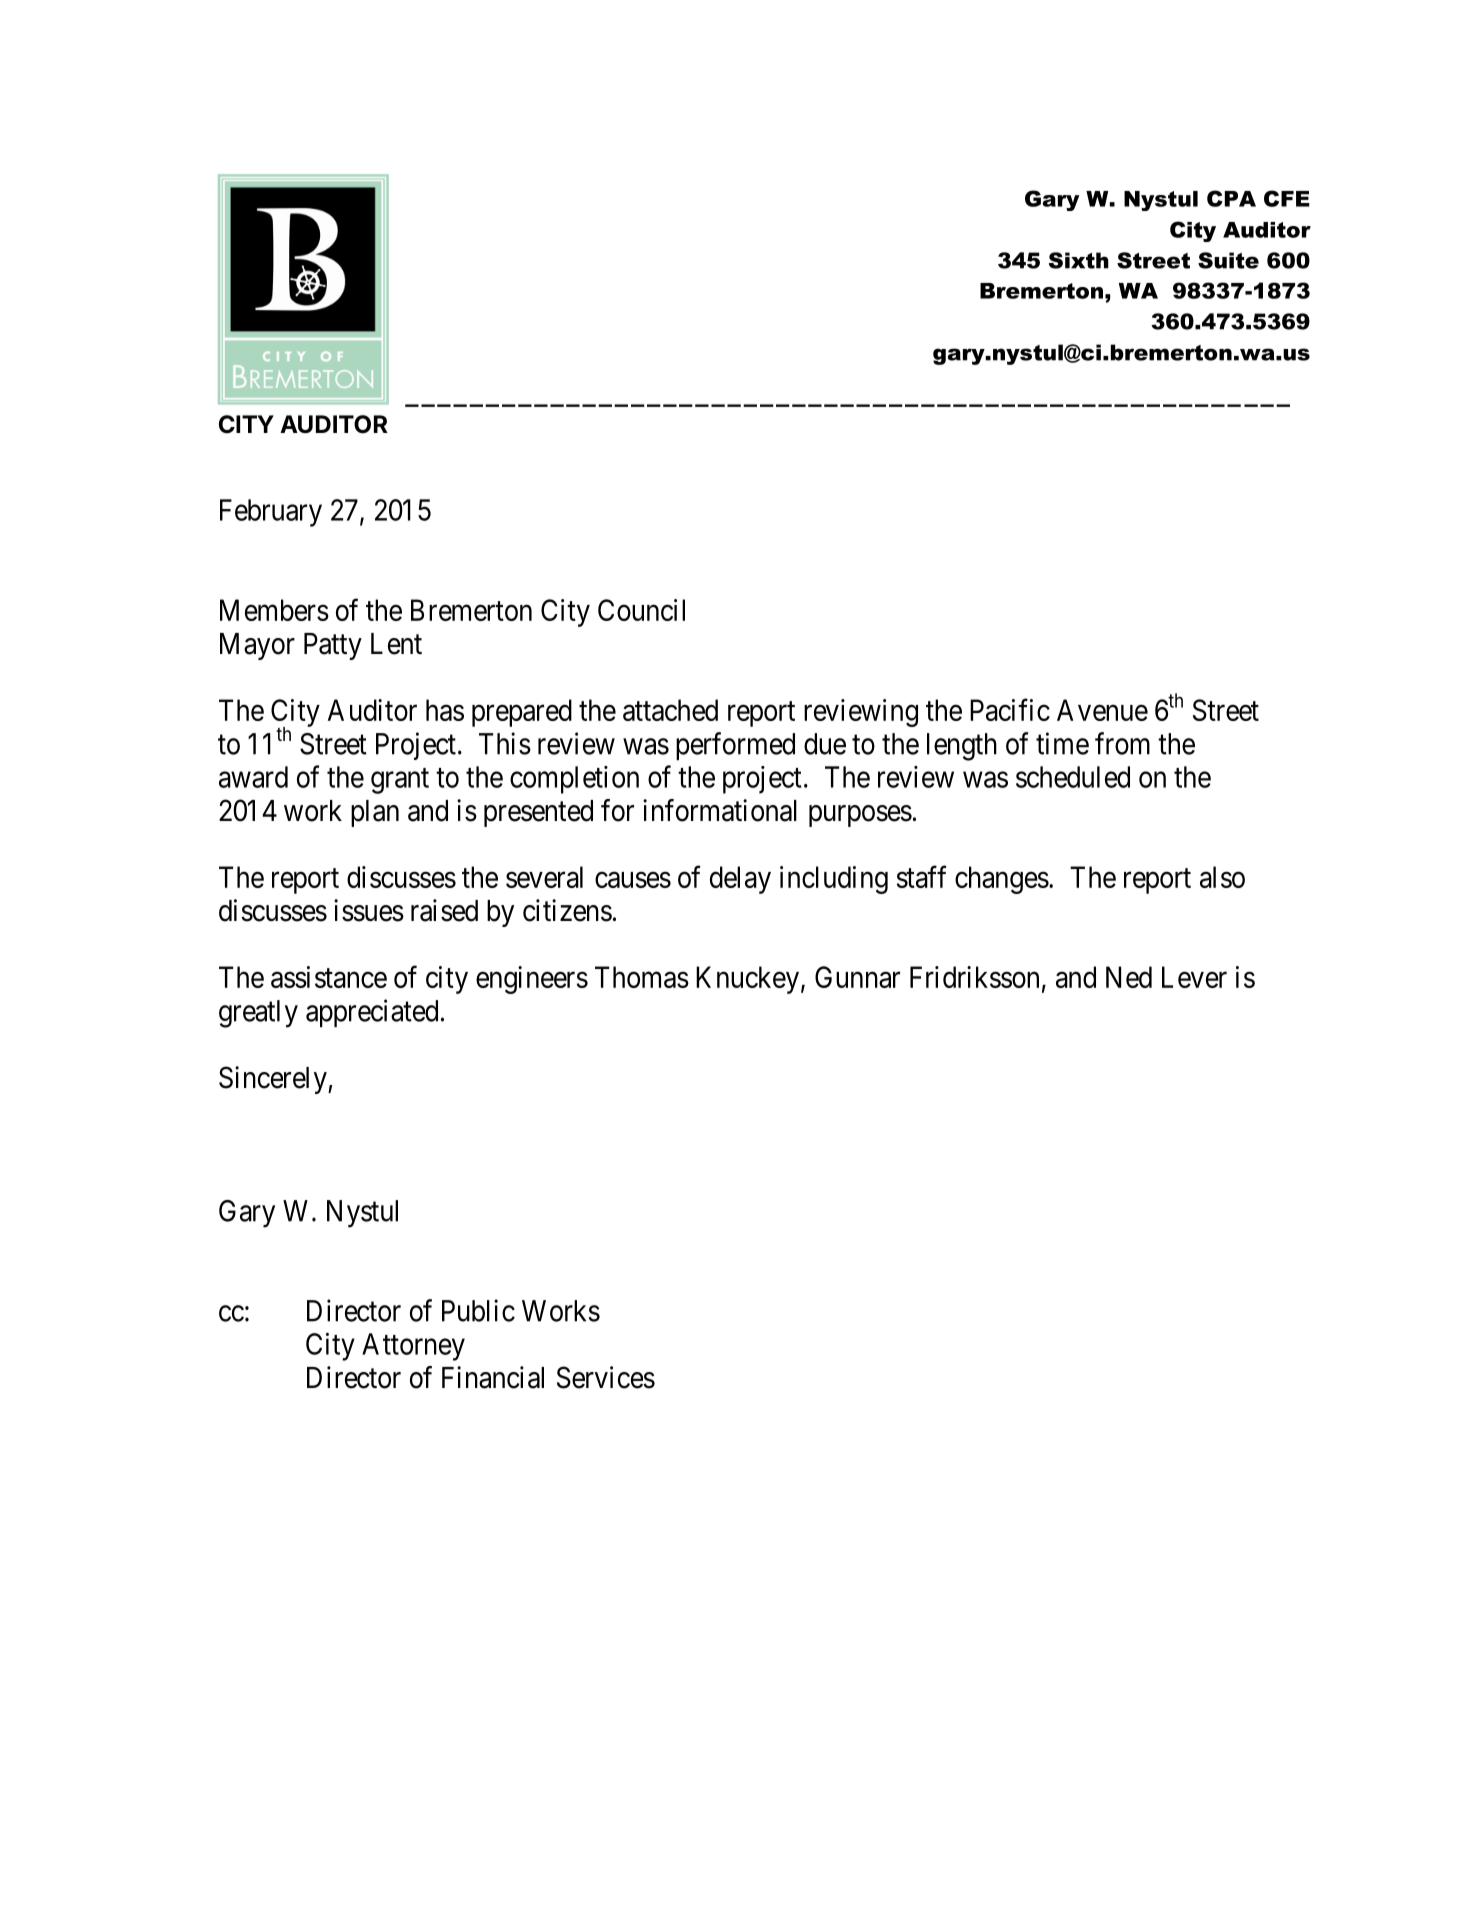  What do you see at coordinates (396, 644) in the screenshot?
I see `Lent` at bounding box center [396, 644].
